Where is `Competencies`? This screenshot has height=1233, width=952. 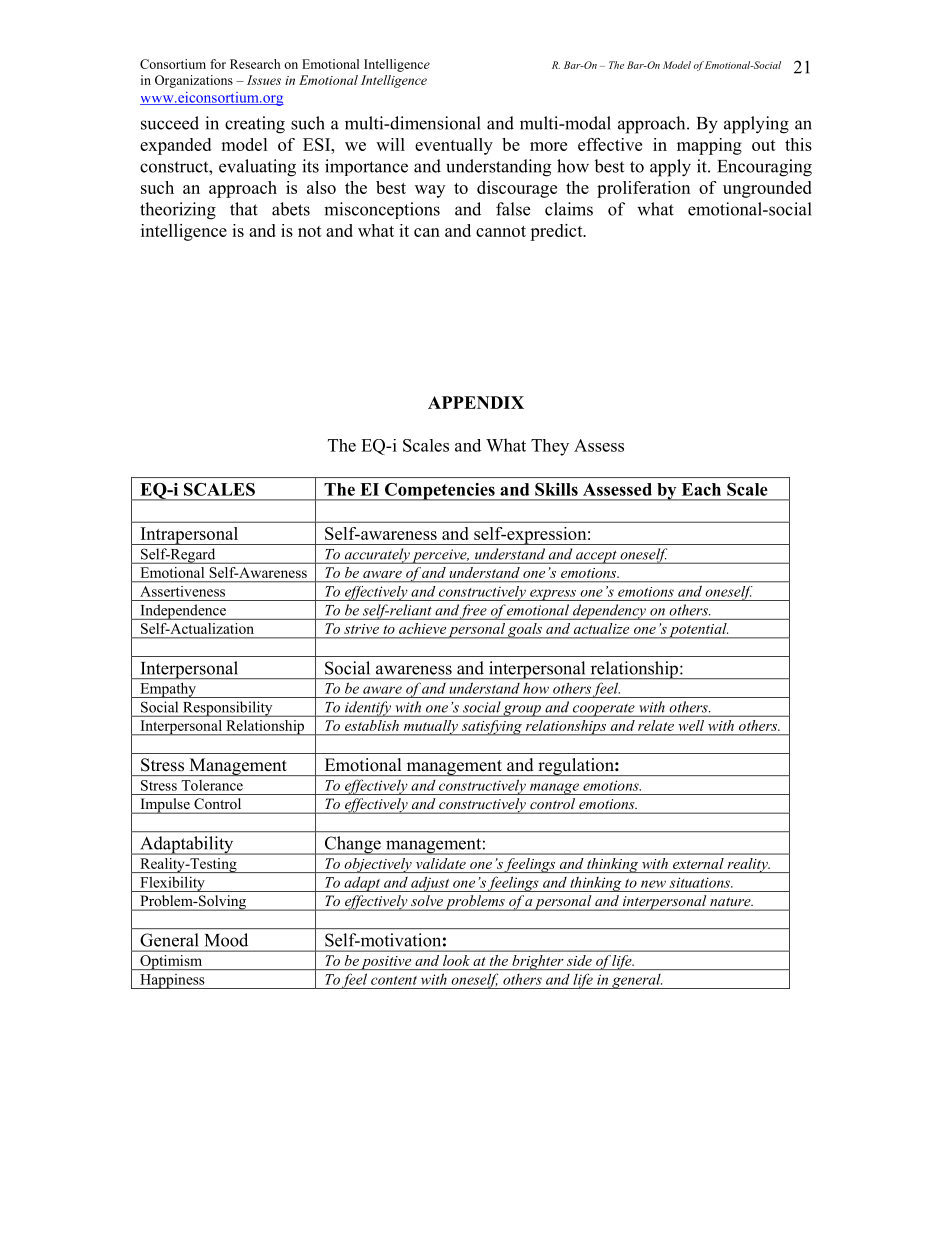 Competencies is located at coordinates (440, 492).
